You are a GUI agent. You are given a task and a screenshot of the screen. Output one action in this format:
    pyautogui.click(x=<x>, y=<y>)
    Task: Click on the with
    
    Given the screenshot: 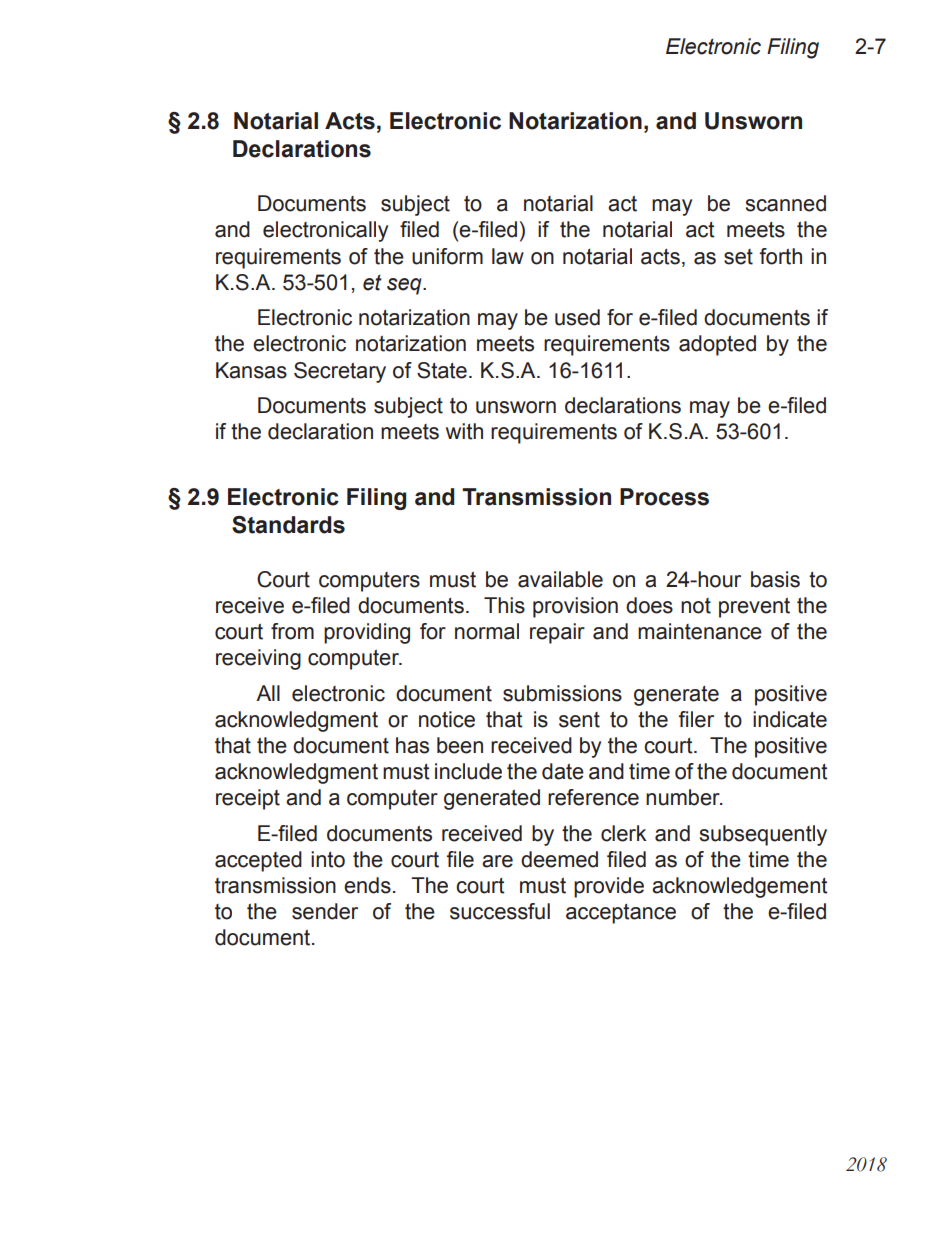 What is the action you would take?
    pyautogui.click(x=464, y=431)
